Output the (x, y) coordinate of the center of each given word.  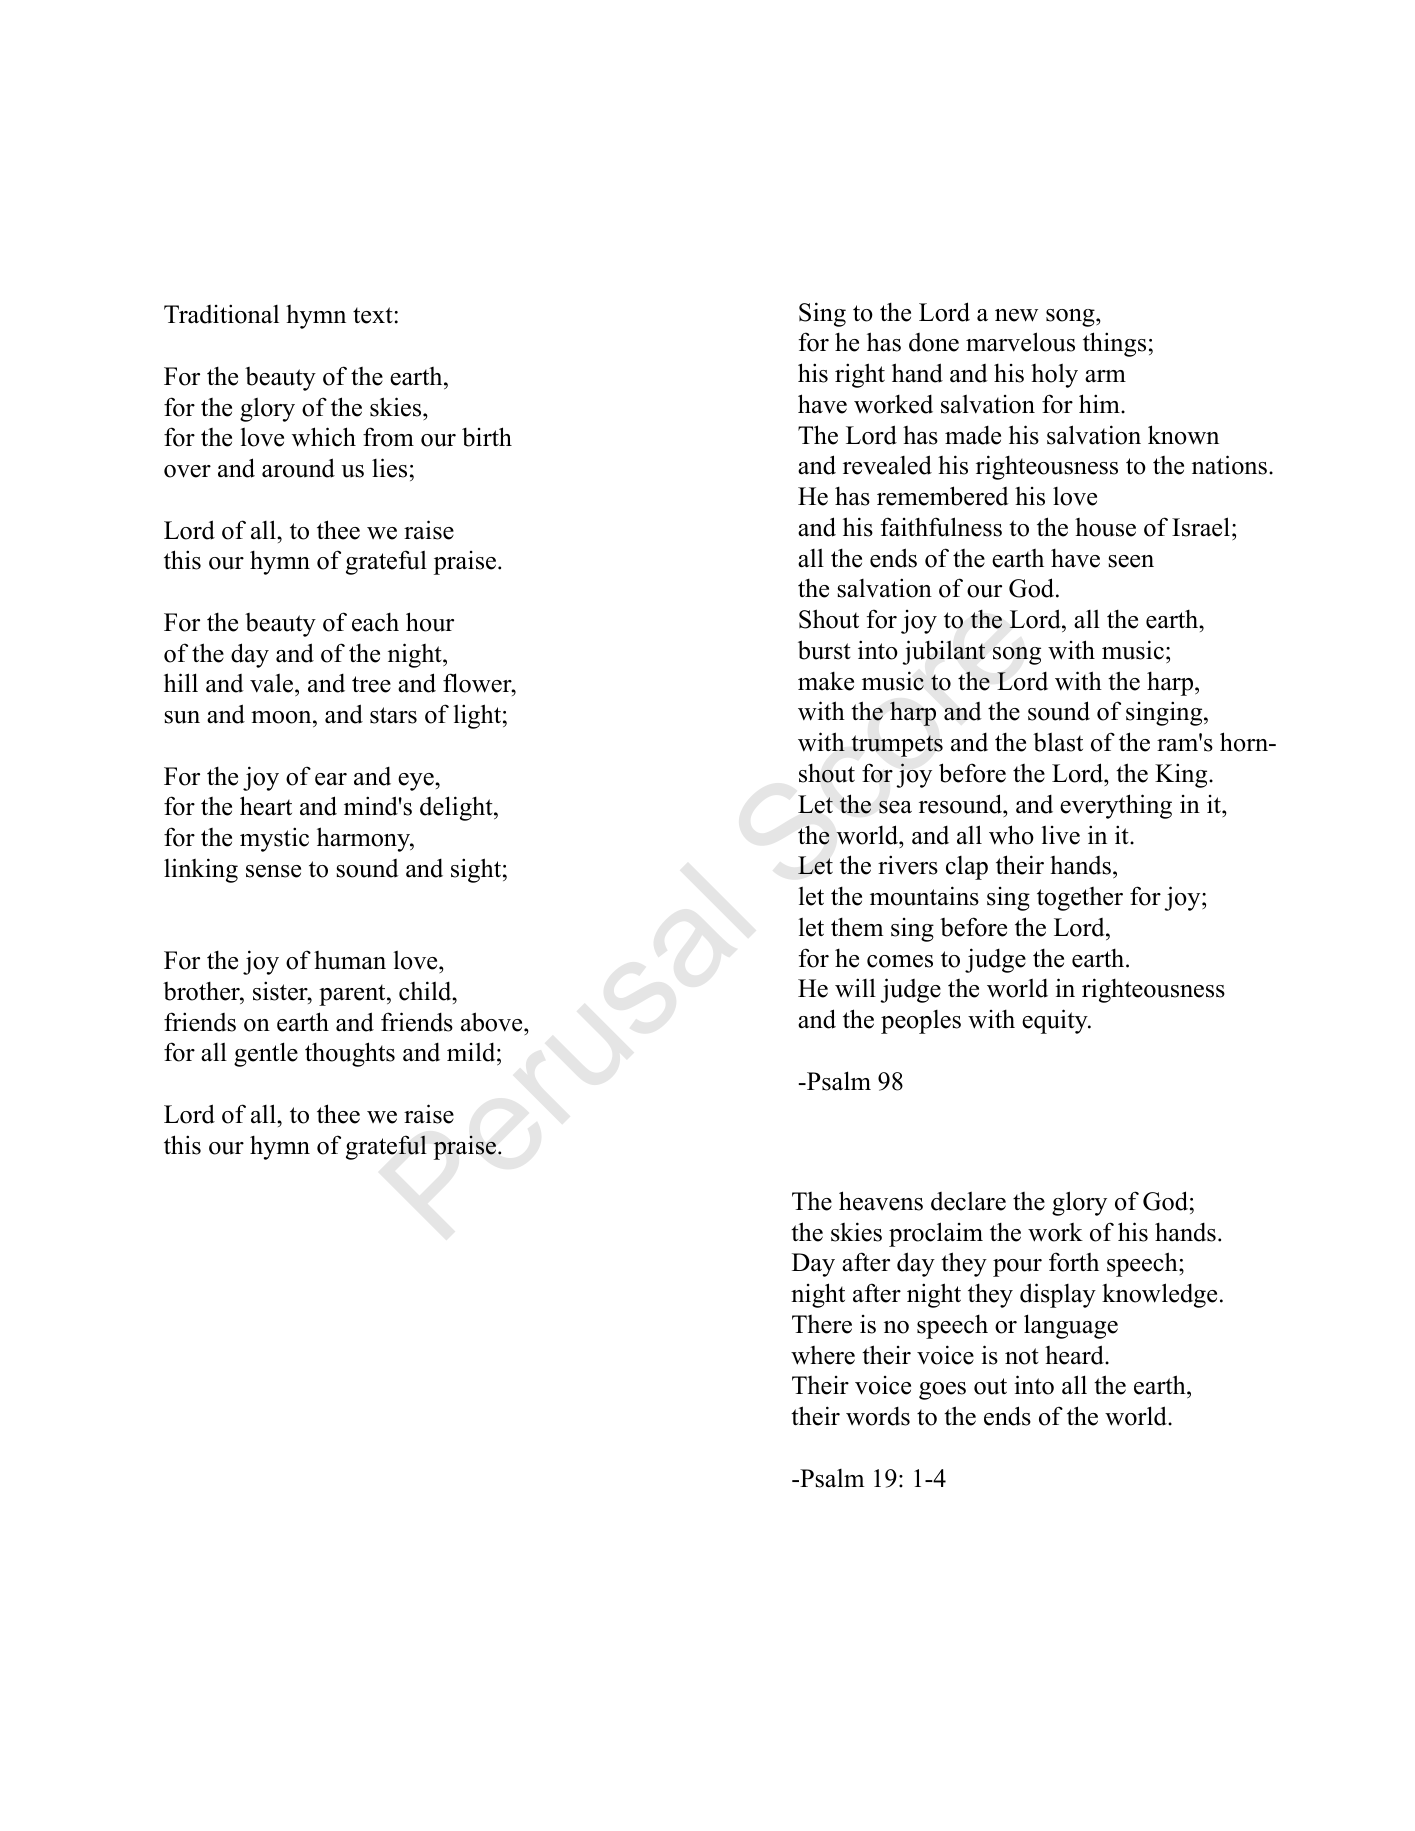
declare (968, 1201)
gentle (266, 1054)
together (1080, 899)
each (375, 622)
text (373, 315)
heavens (881, 1201)
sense (273, 871)
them (857, 927)
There (822, 1324)
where (823, 1355)
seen (1131, 561)
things (1114, 344)
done (934, 342)
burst (824, 650)
